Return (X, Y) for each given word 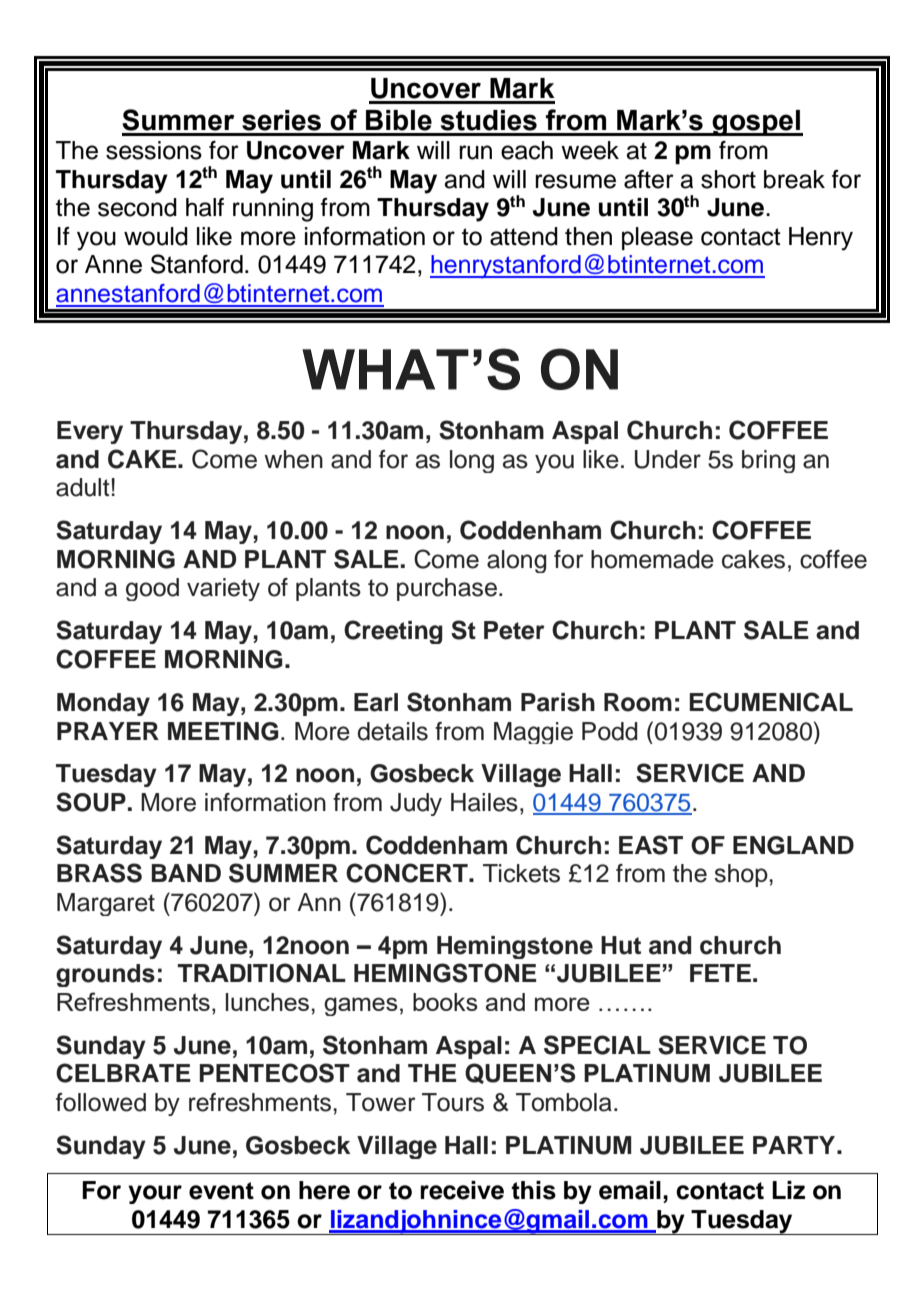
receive (462, 1190)
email (630, 1190)
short (728, 179)
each (527, 150)
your (155, 1194)
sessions (154, 150)
